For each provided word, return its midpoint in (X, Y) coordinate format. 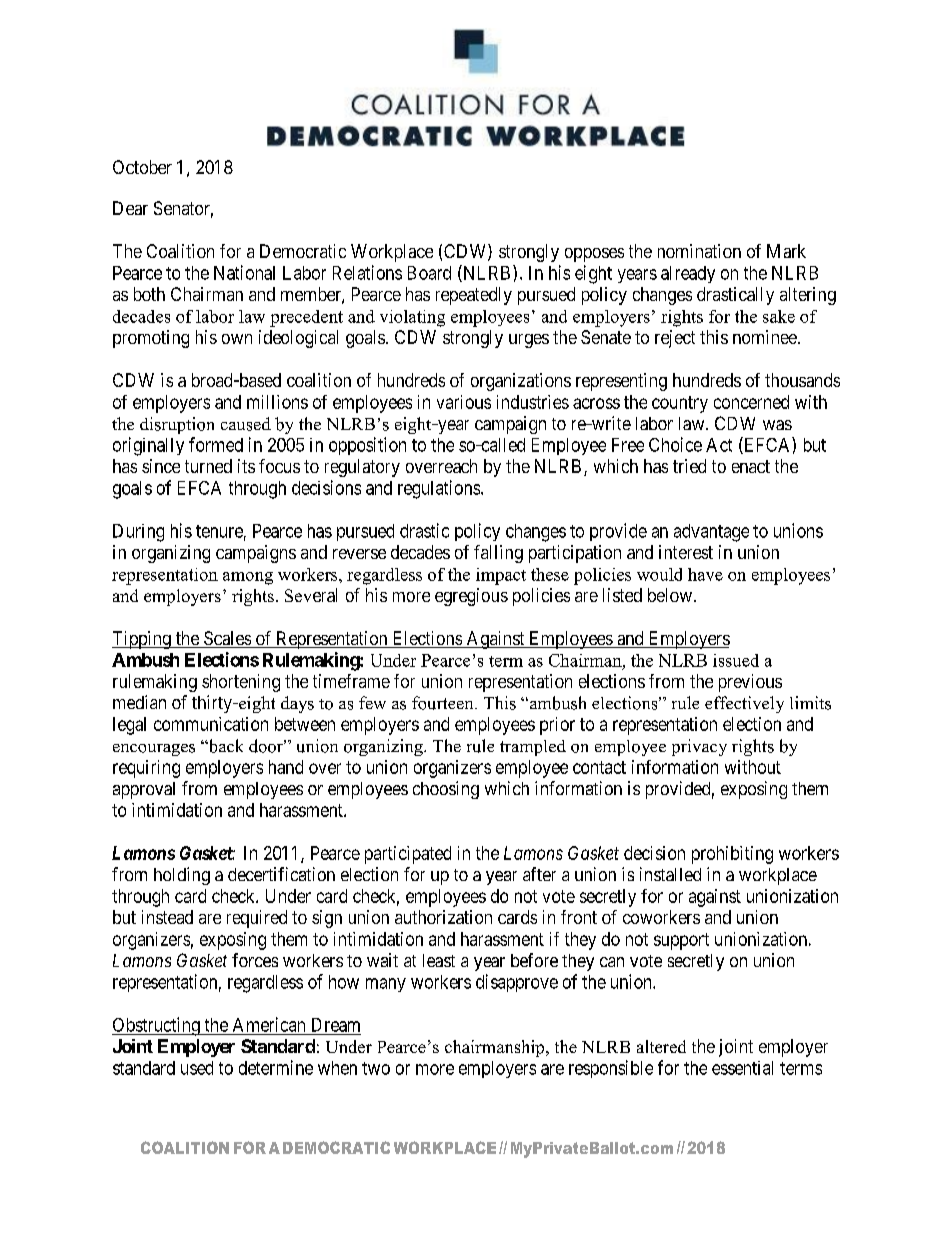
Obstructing (157, 1026)
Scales (226, 639)
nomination (699, 251)
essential (742, 1068)
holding (182, 876)
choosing (446, 790)
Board (429, 273)
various (464, 402)
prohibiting (732, 855)
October (142, 167)
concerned (751, 402)
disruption (177, 425)
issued (736, 660)
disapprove (517, 983)
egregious (471, 597)
